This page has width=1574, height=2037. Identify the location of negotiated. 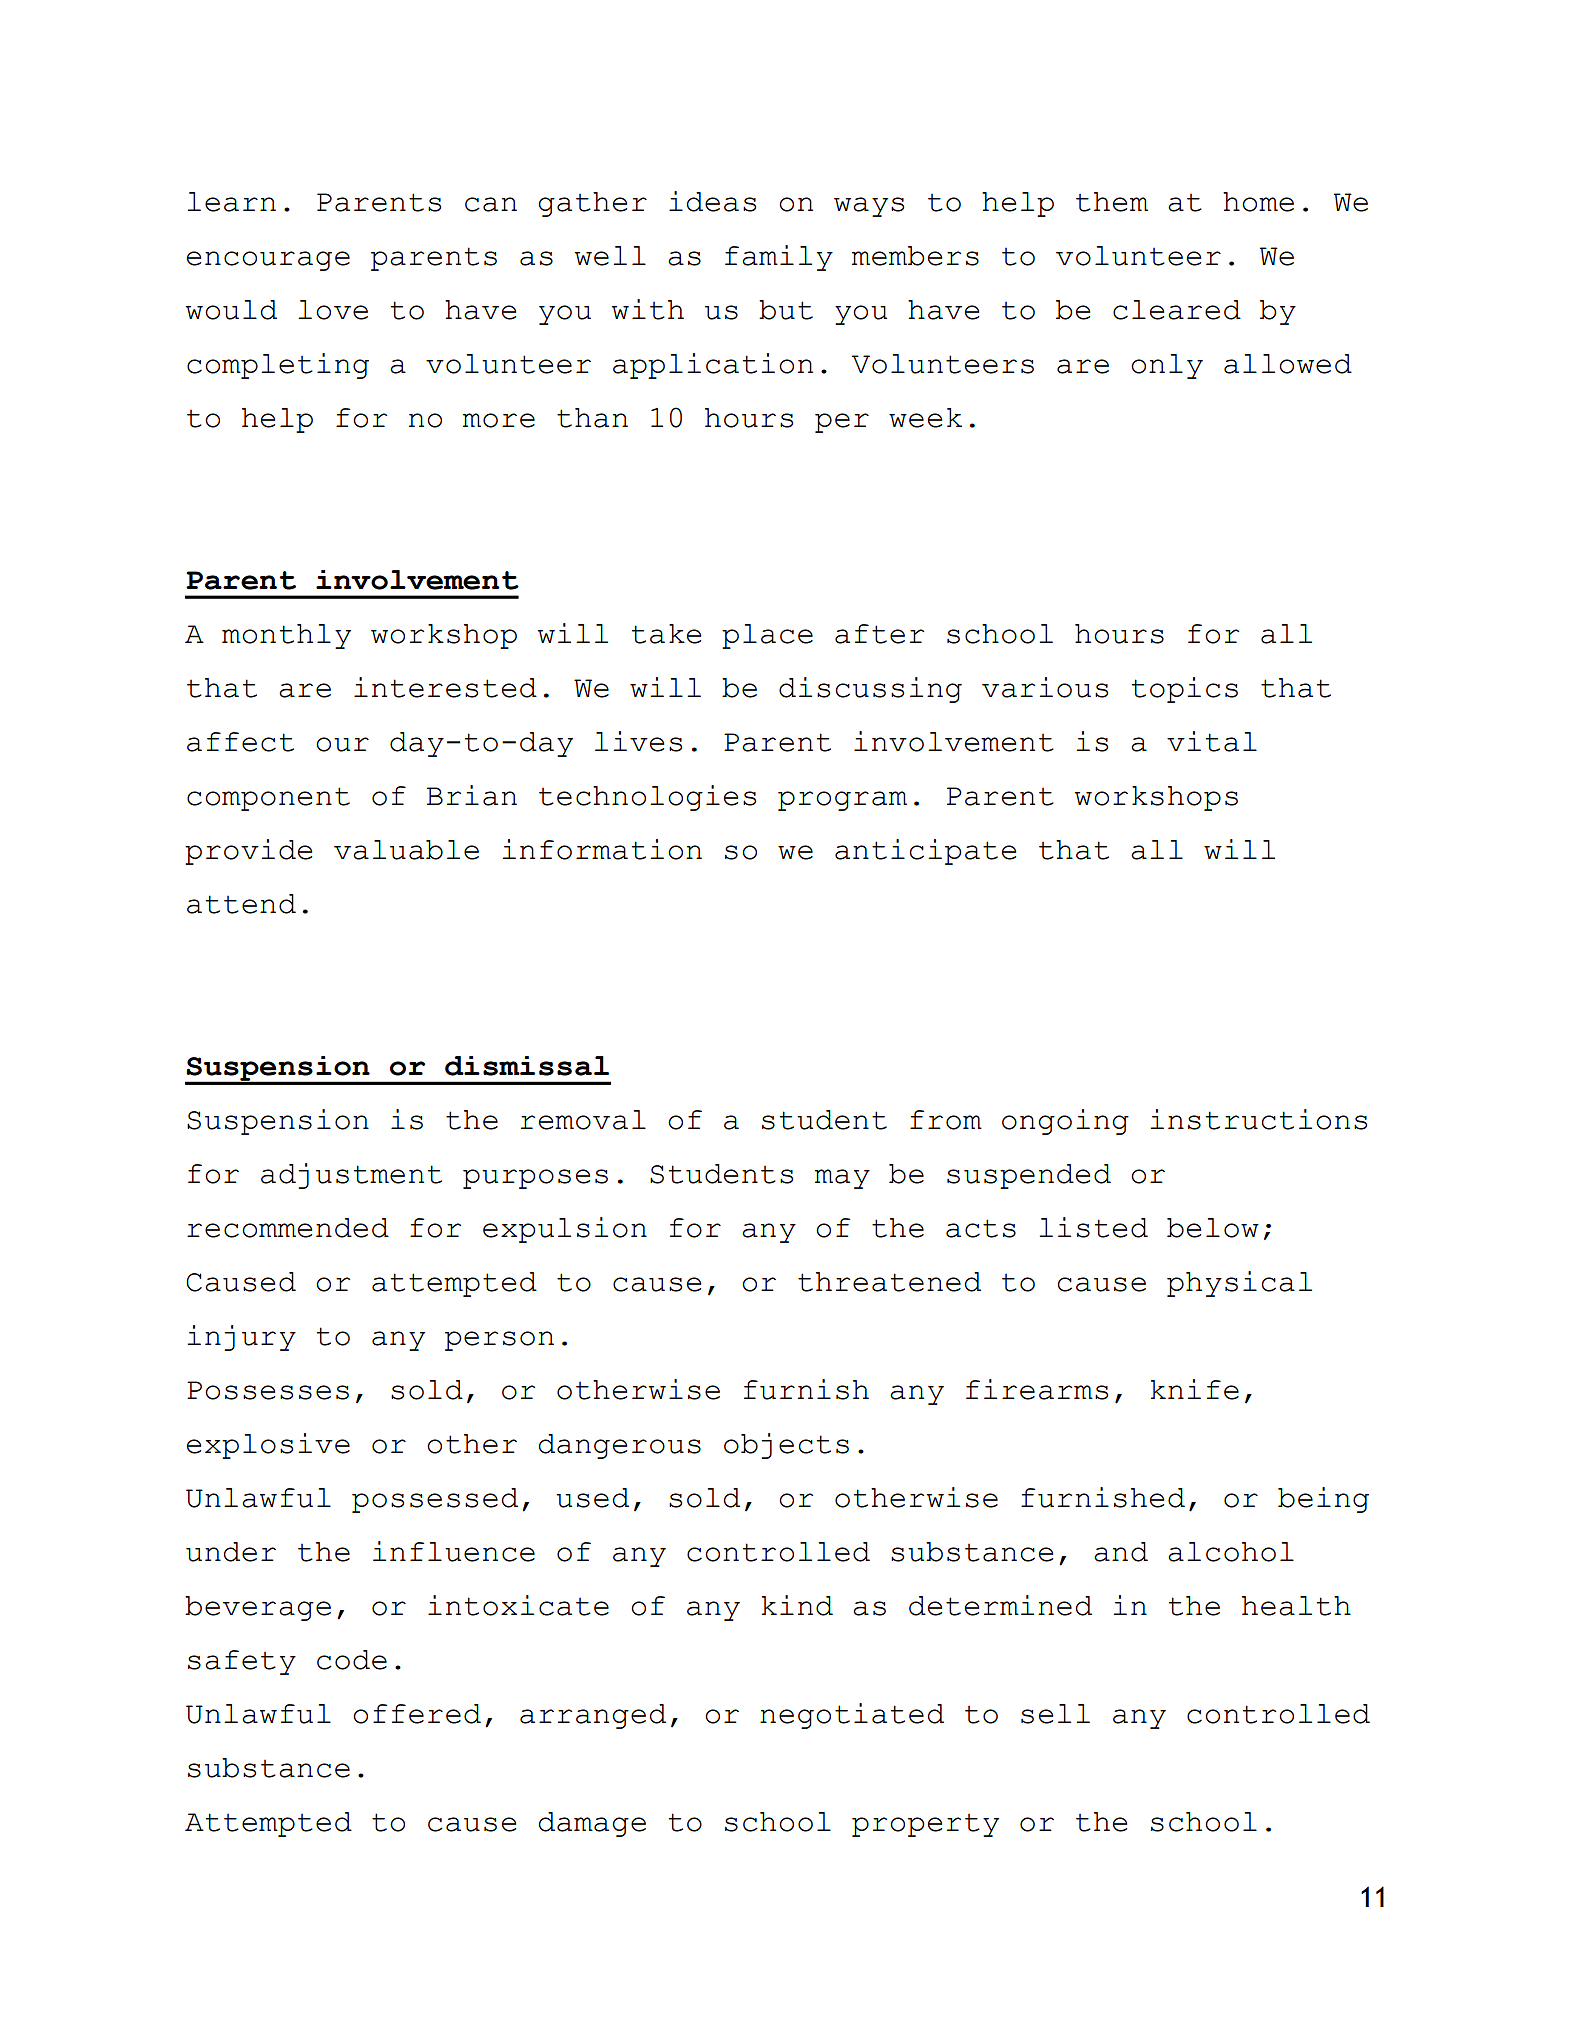
(852, 1716).
